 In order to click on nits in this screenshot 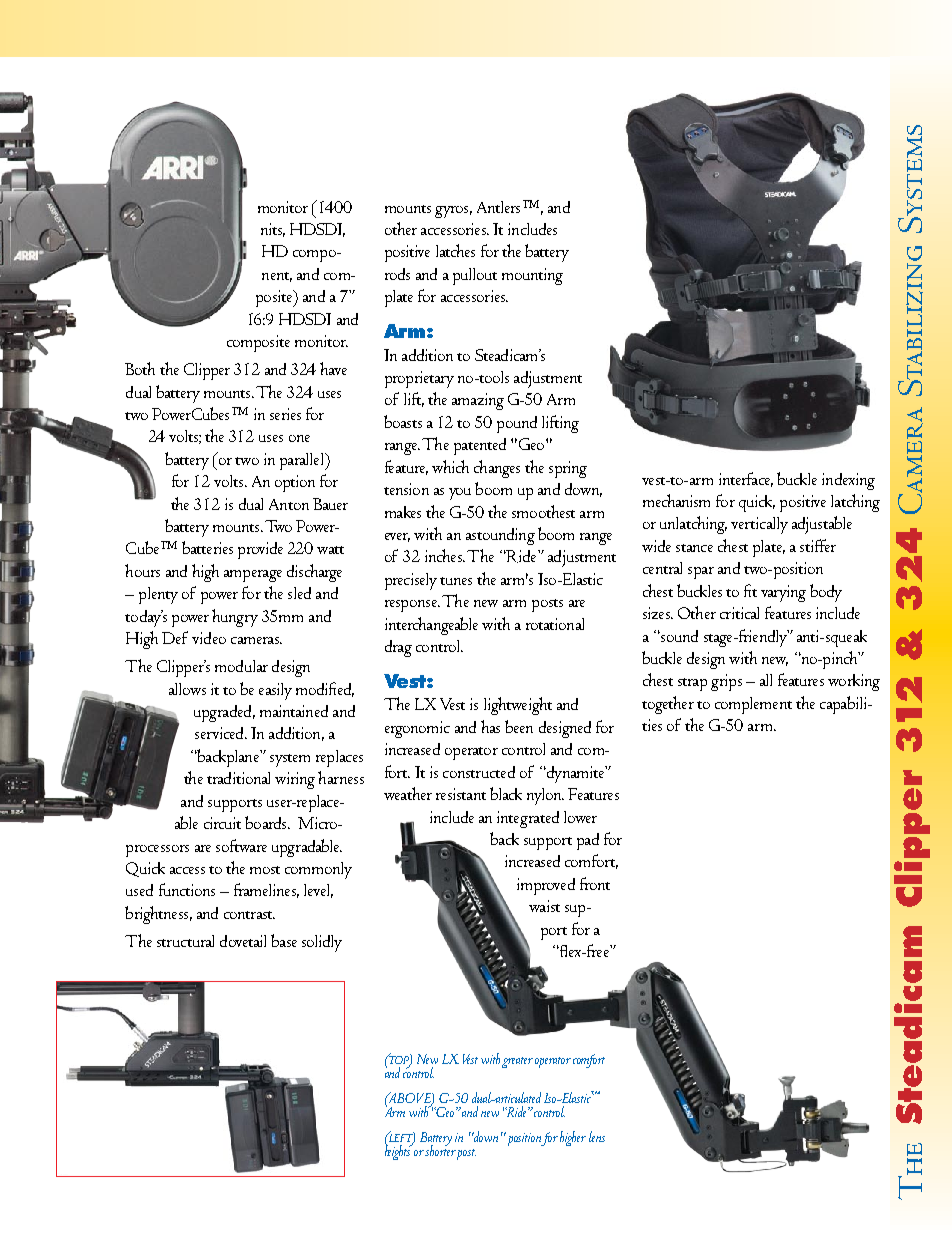, I will do `click(273, 230)`.
